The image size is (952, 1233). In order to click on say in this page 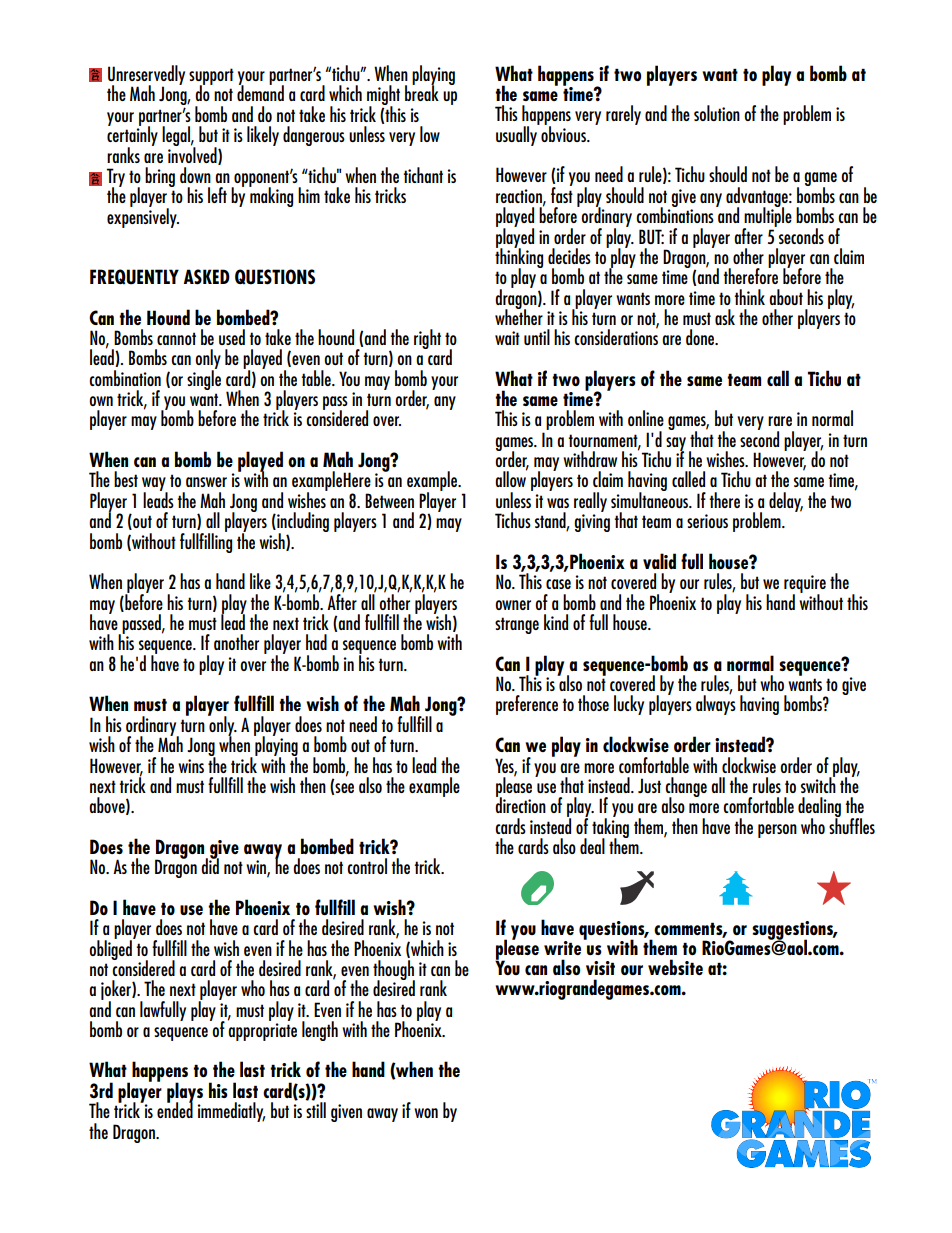, I will do `click(676, 445)`.
